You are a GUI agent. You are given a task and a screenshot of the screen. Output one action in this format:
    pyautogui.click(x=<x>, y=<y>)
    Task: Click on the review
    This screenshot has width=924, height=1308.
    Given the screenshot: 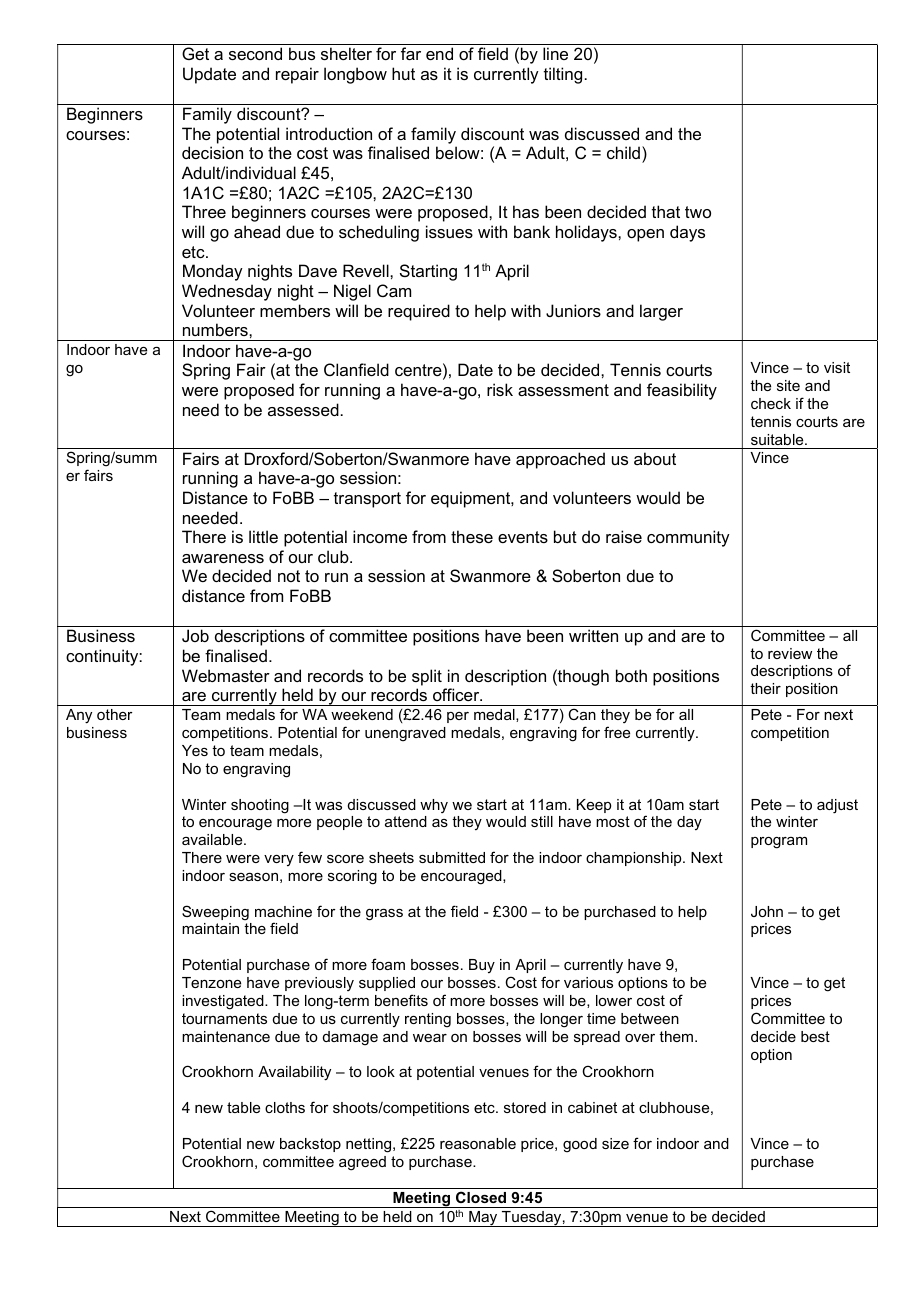 What is the action you would take?
    pyautogui.click(x=790, y=653)
